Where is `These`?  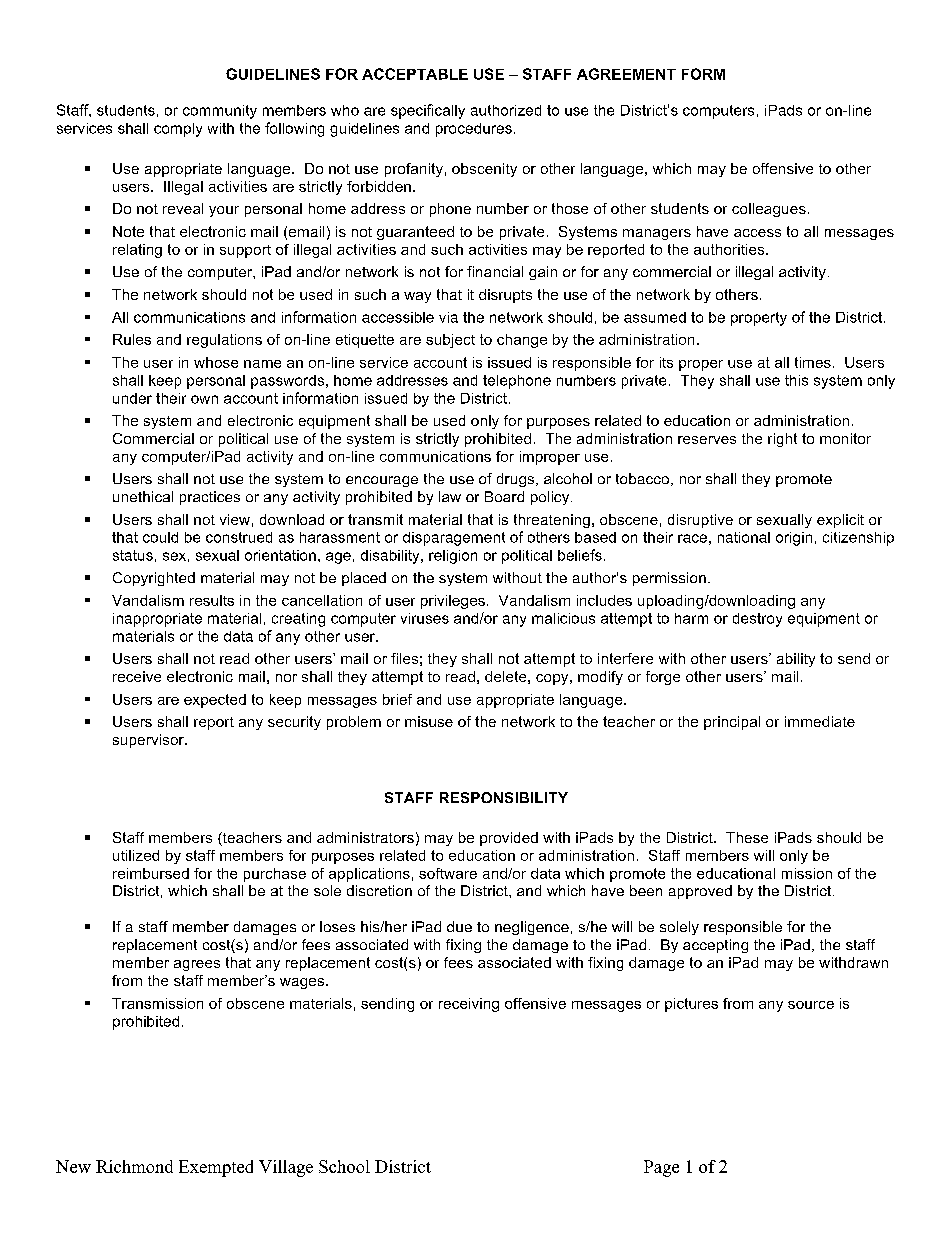 These is located at coordinates (747, 837).
